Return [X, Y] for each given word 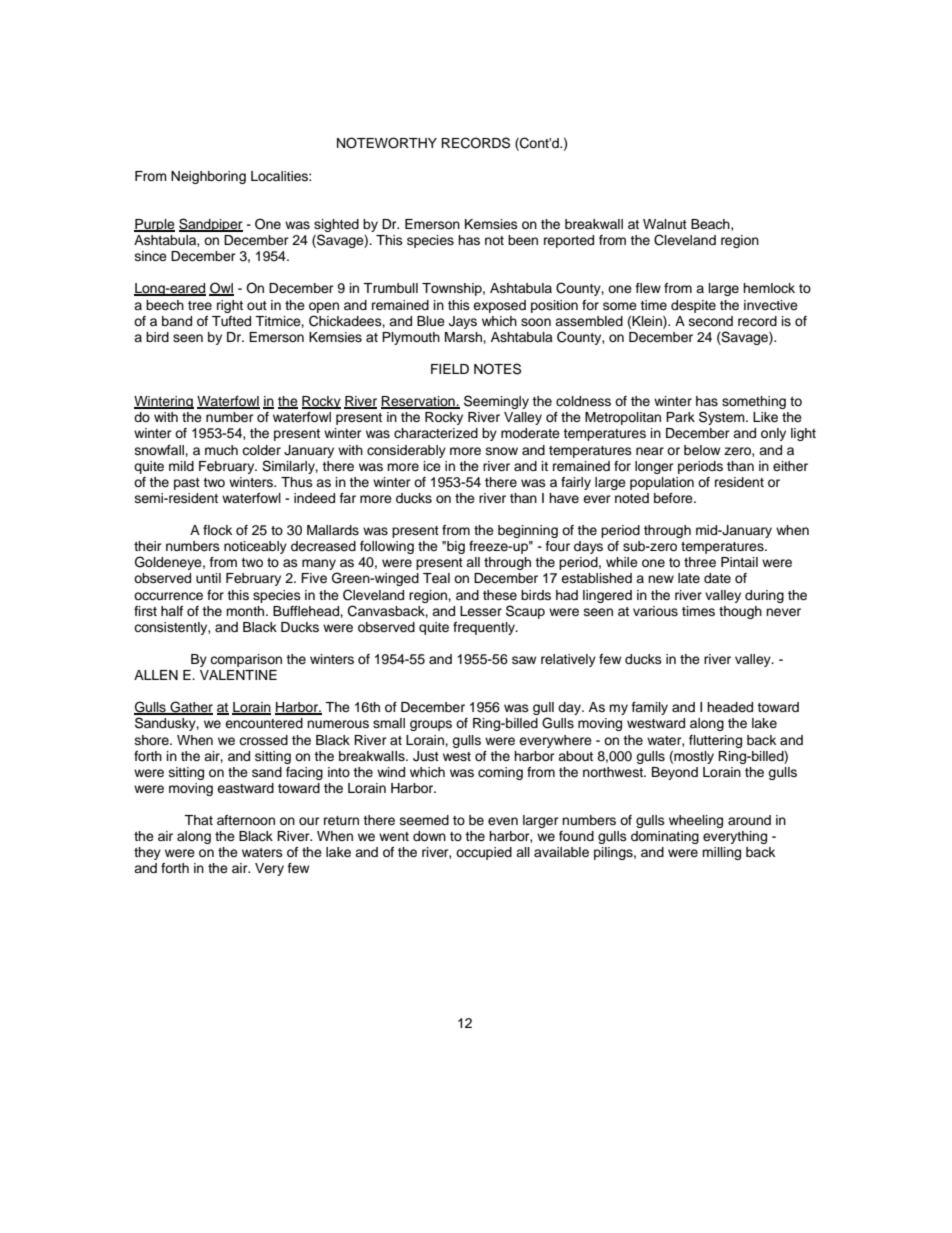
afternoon [246, 820]
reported [569, 241]
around [749, 820]
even [503, 821]
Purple [154, 225]
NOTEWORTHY [387, 143]
